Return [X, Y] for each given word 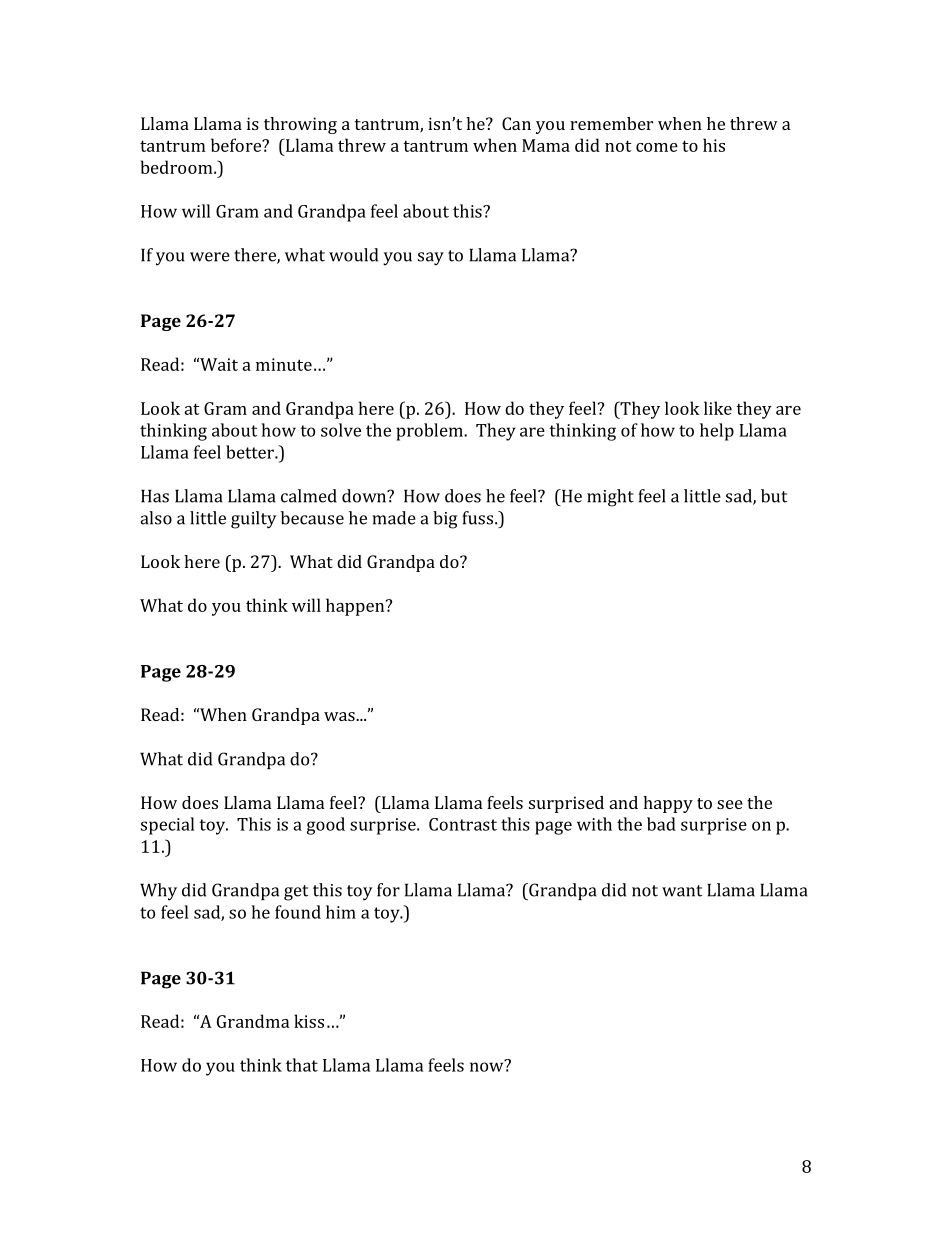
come [657, 147]
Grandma [253, 1021]
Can [516, 123]
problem [430, 432]
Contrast [463, 824]
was [340, 716]
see [730, 804]
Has [155, 496]
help [717, 432]
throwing [300, 125]
